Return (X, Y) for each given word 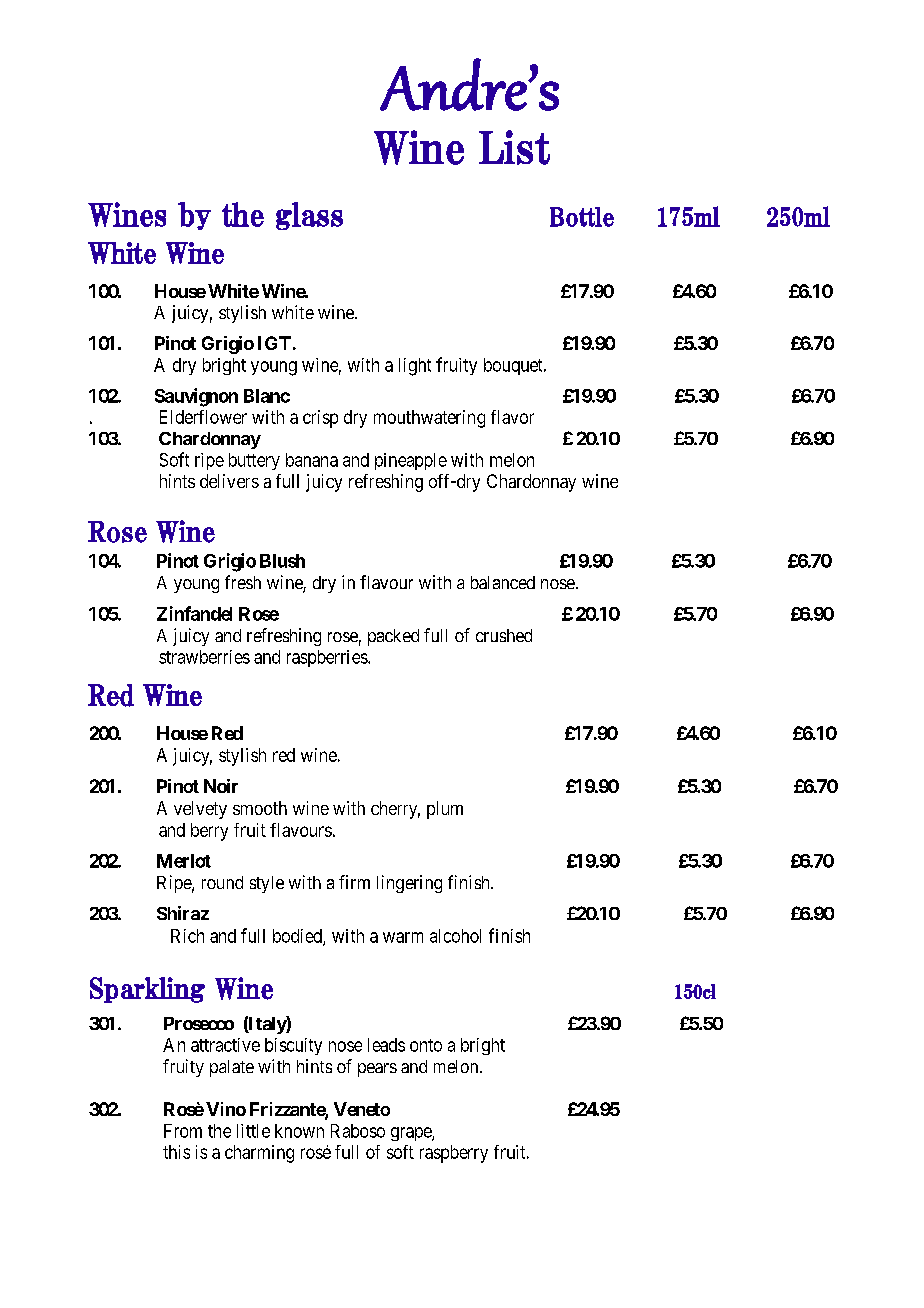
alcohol (455, 936)
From (183, 1131)
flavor (512, 417)
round (222, 882)
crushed (504, 635)
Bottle (582, 217)
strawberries (204, 657)
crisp (320, 419)
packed (393, 637)
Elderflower (203, 417)
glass (309, 216)
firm (354, 882)
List (514, 147)
